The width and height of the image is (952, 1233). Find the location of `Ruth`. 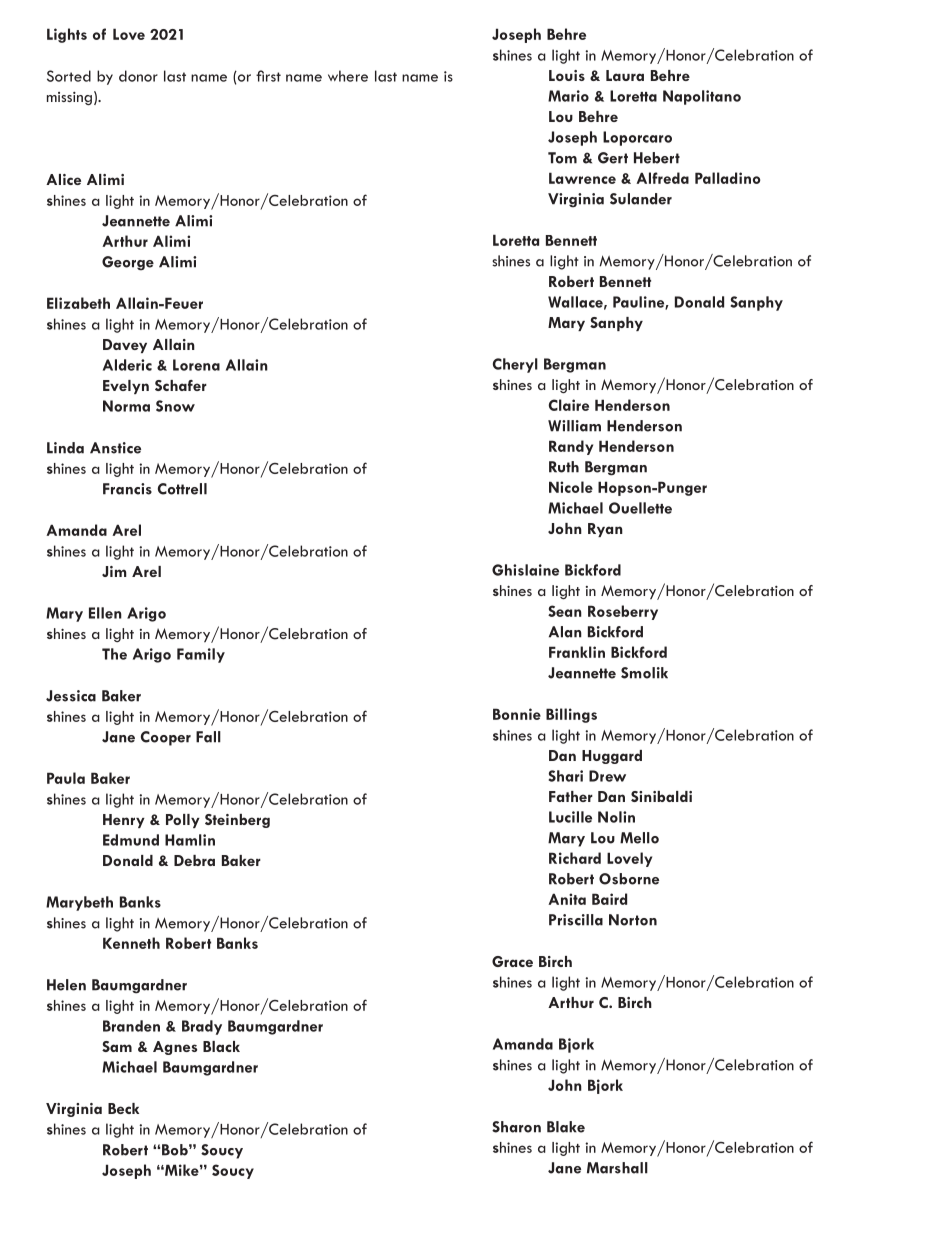

Ruth is located at coordinates (564, 467).
